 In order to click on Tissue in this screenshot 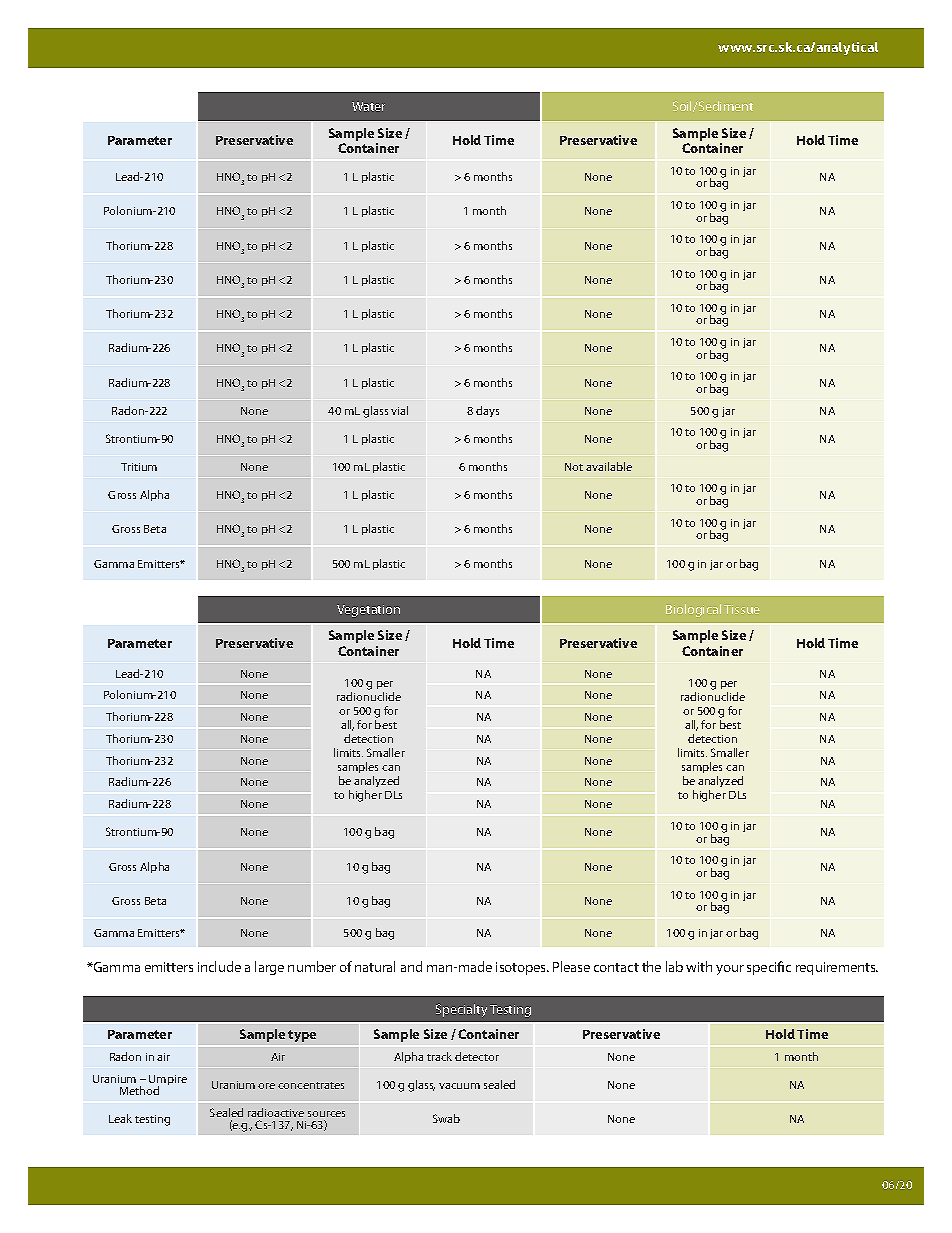, I will do `click(742, 609)`.
